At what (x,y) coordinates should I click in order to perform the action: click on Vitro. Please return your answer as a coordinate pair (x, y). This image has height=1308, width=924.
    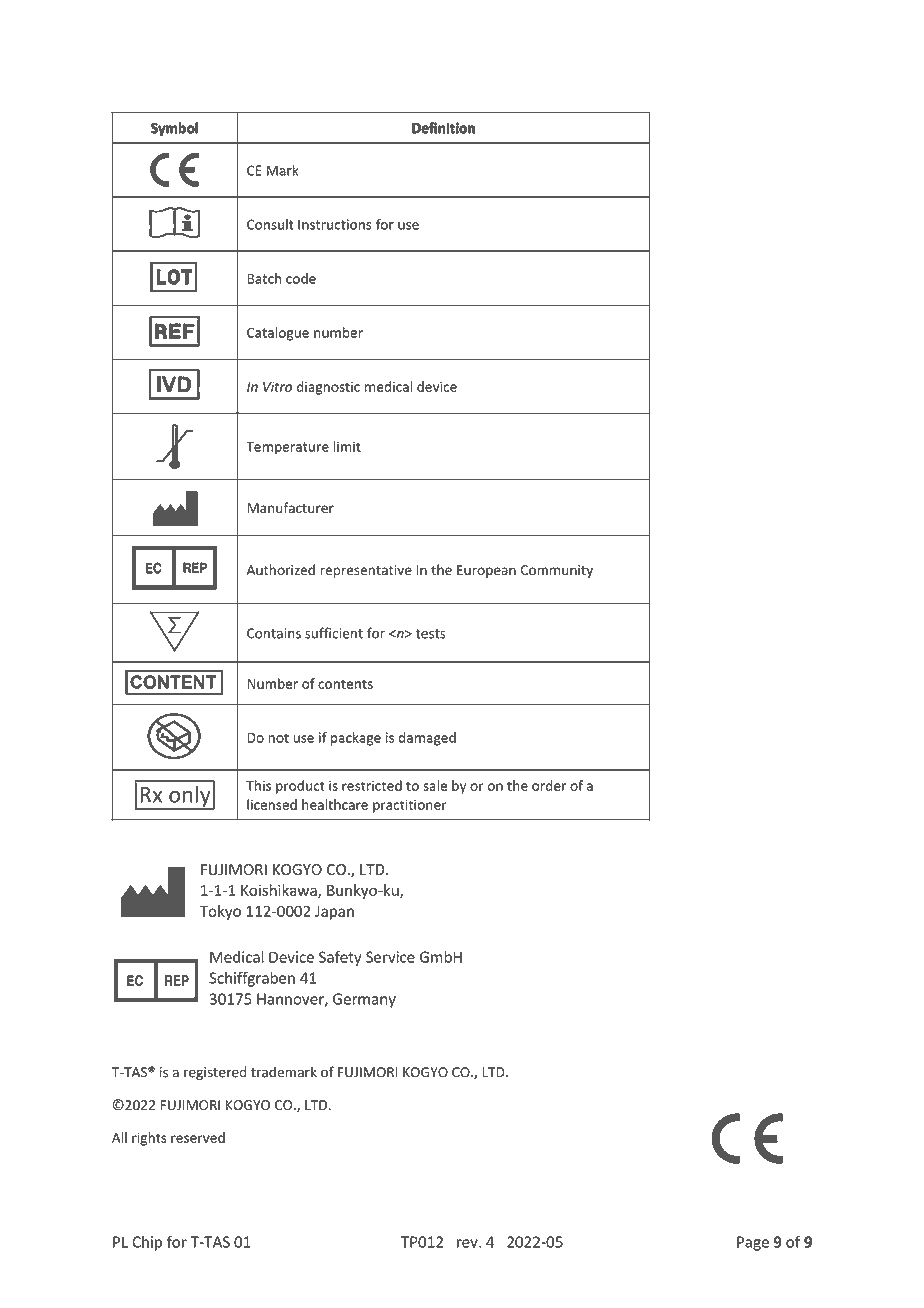
    Looking at the image, I should click on (277, 386).
